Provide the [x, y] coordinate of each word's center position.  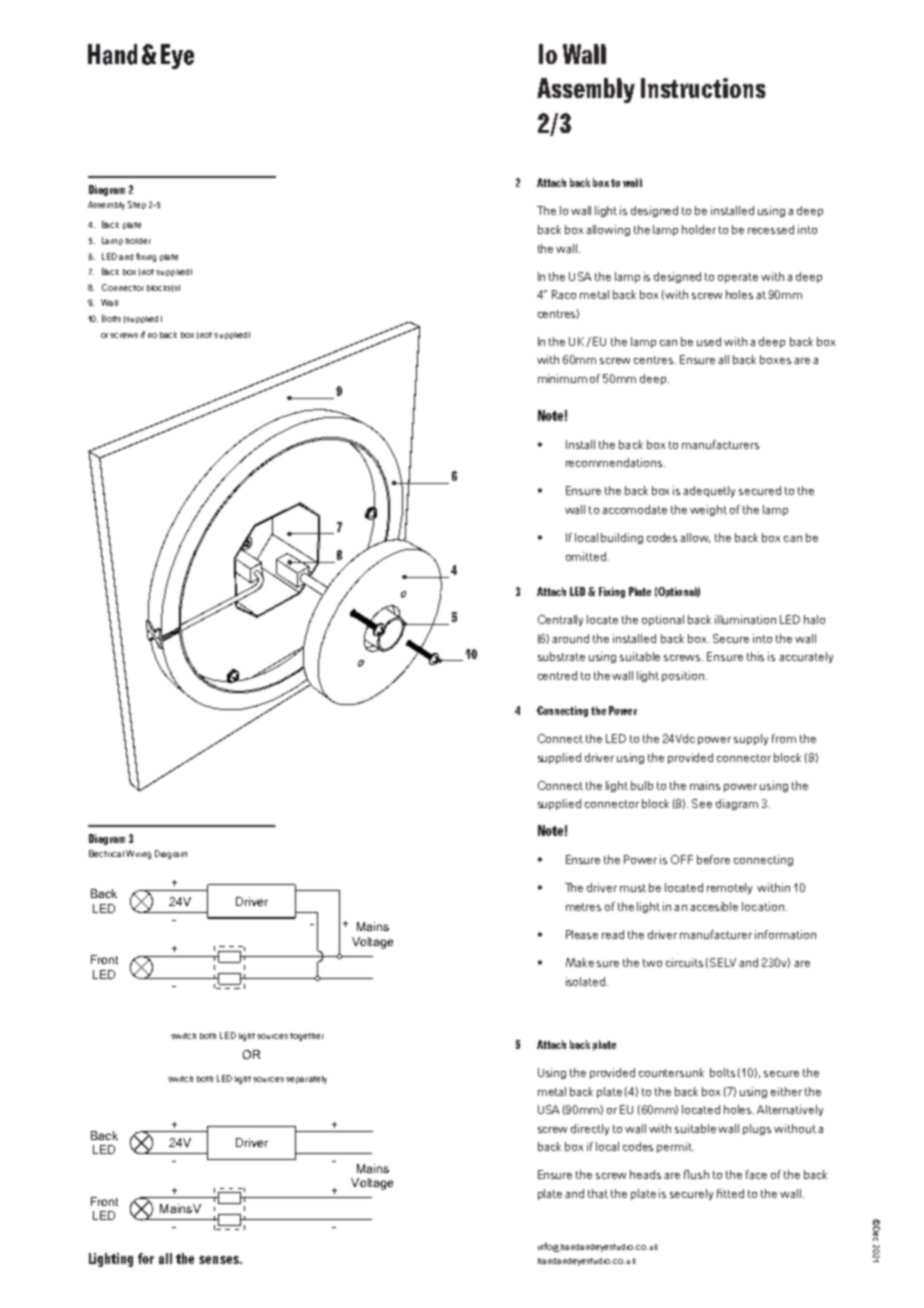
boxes [775, 359]
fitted [730, 1193]
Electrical [106, 853]
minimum [562, 378]
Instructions [703, 88]
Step [137, 205]
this [755, 656]
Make [580, 962]
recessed [771, 229]
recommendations [615, 462]
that [598, 1193]
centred [557, 675]
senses [220, 1260]
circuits [684, 962]
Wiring [138, 854]
